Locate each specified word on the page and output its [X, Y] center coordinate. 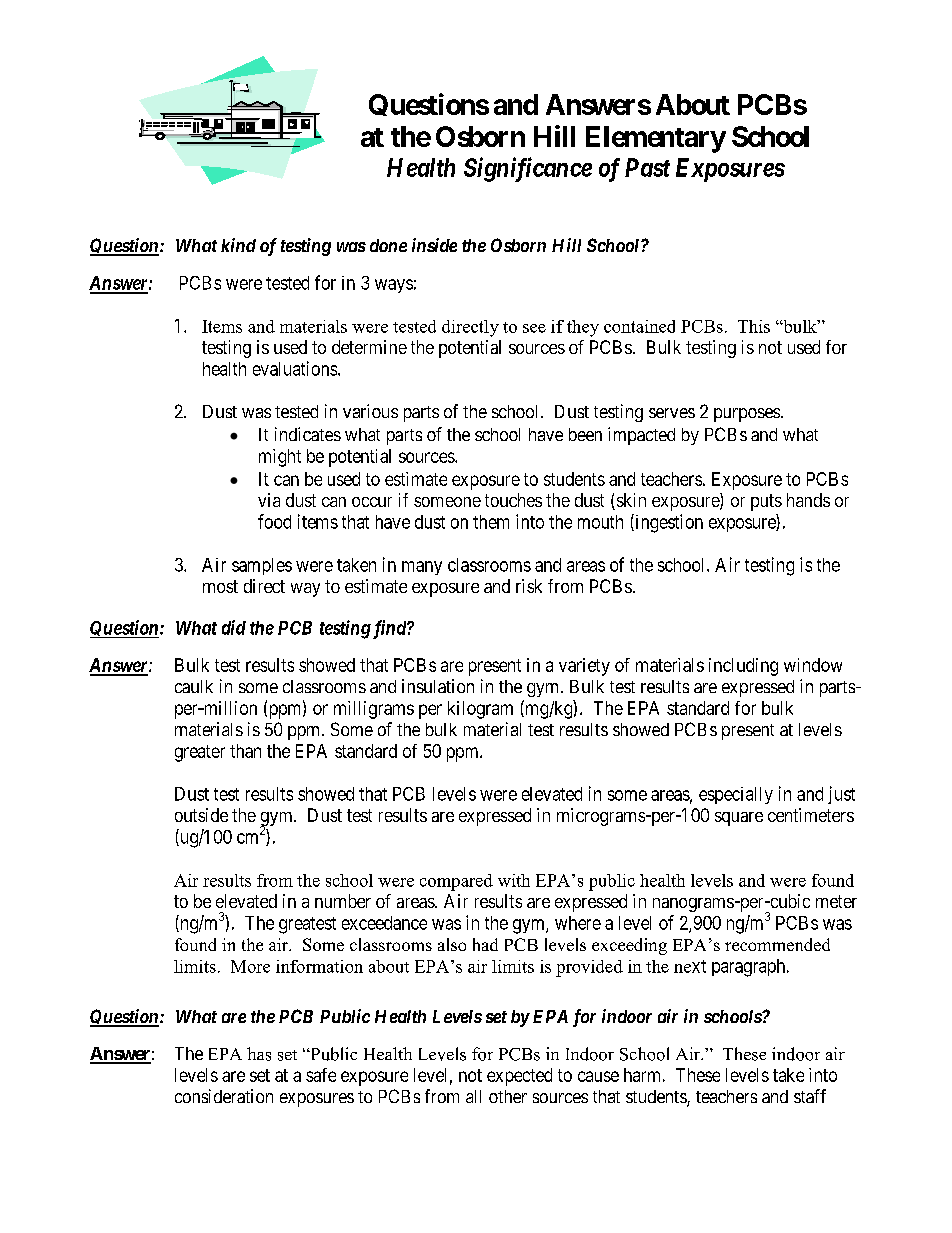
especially [736, 795]
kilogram [480, 710]
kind [238, 245]
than [245, 751]
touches [513, 500]
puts [766, 502]
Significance [528, 169]
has [259, 1054]
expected [519, 1077]
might [280, 458]
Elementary [656, 139]
